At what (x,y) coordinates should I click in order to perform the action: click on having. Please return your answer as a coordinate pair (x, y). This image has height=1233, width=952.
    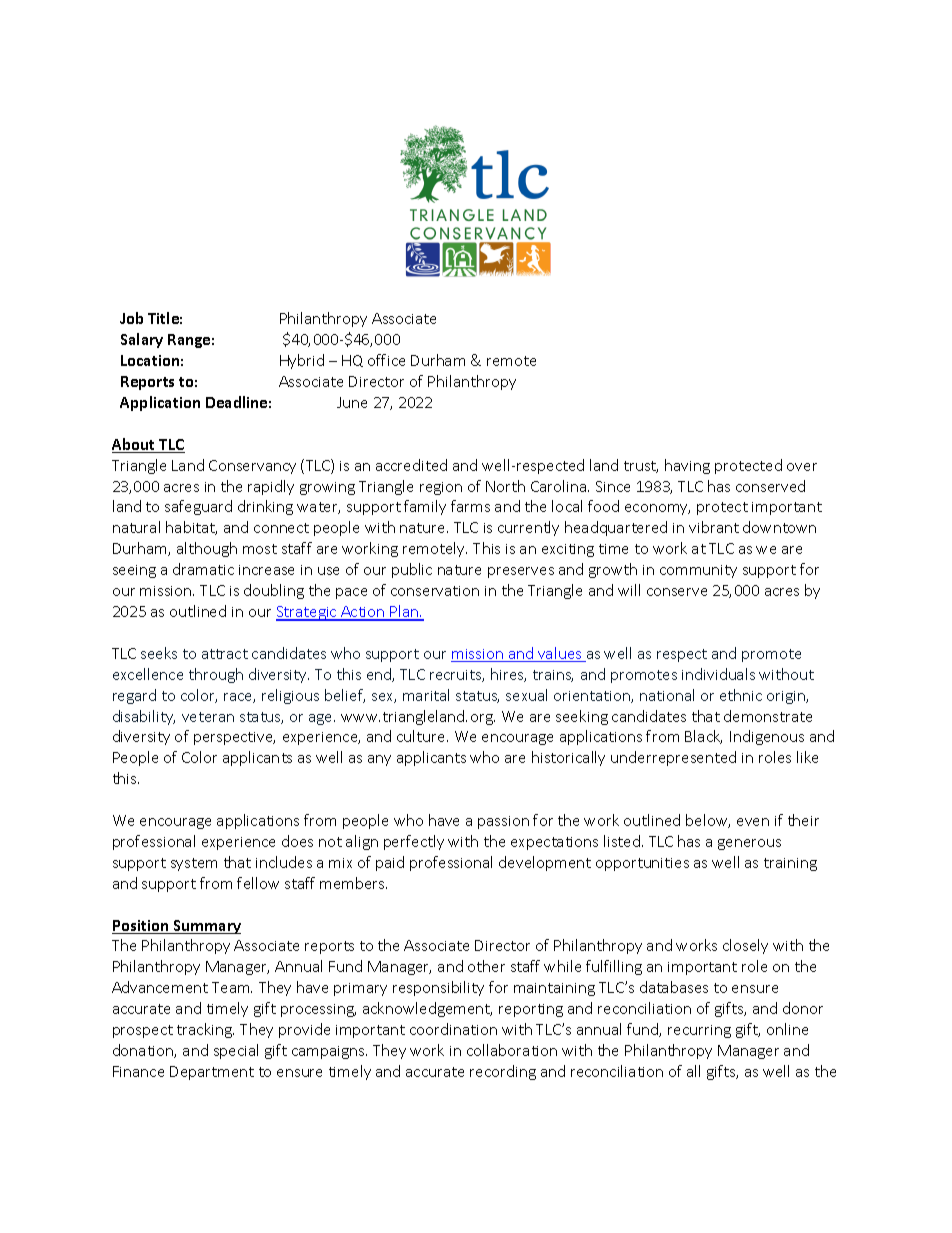
    Looking at the image, I should click on (687, 466).
